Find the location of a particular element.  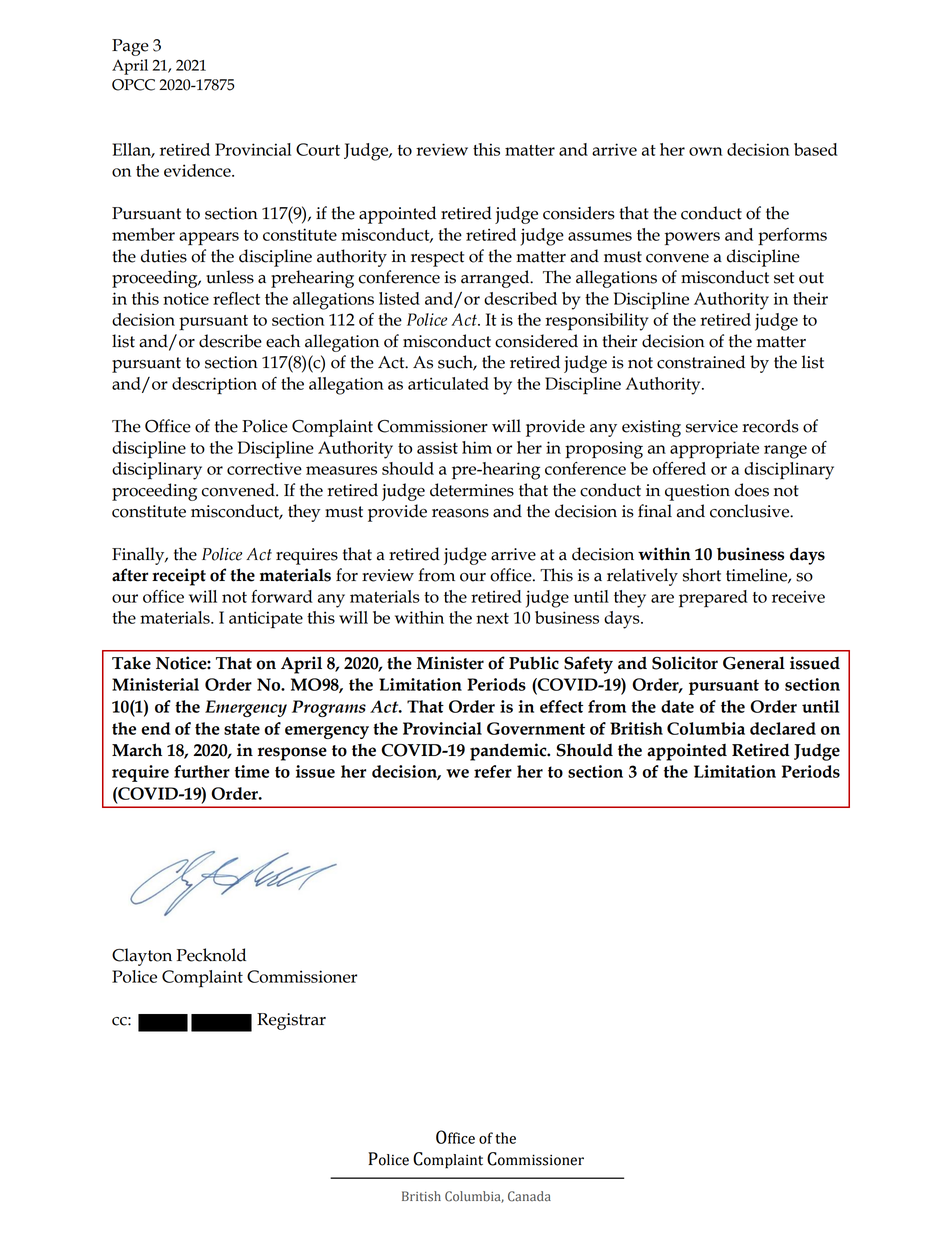

Page is located at coordinates (130, 47).
